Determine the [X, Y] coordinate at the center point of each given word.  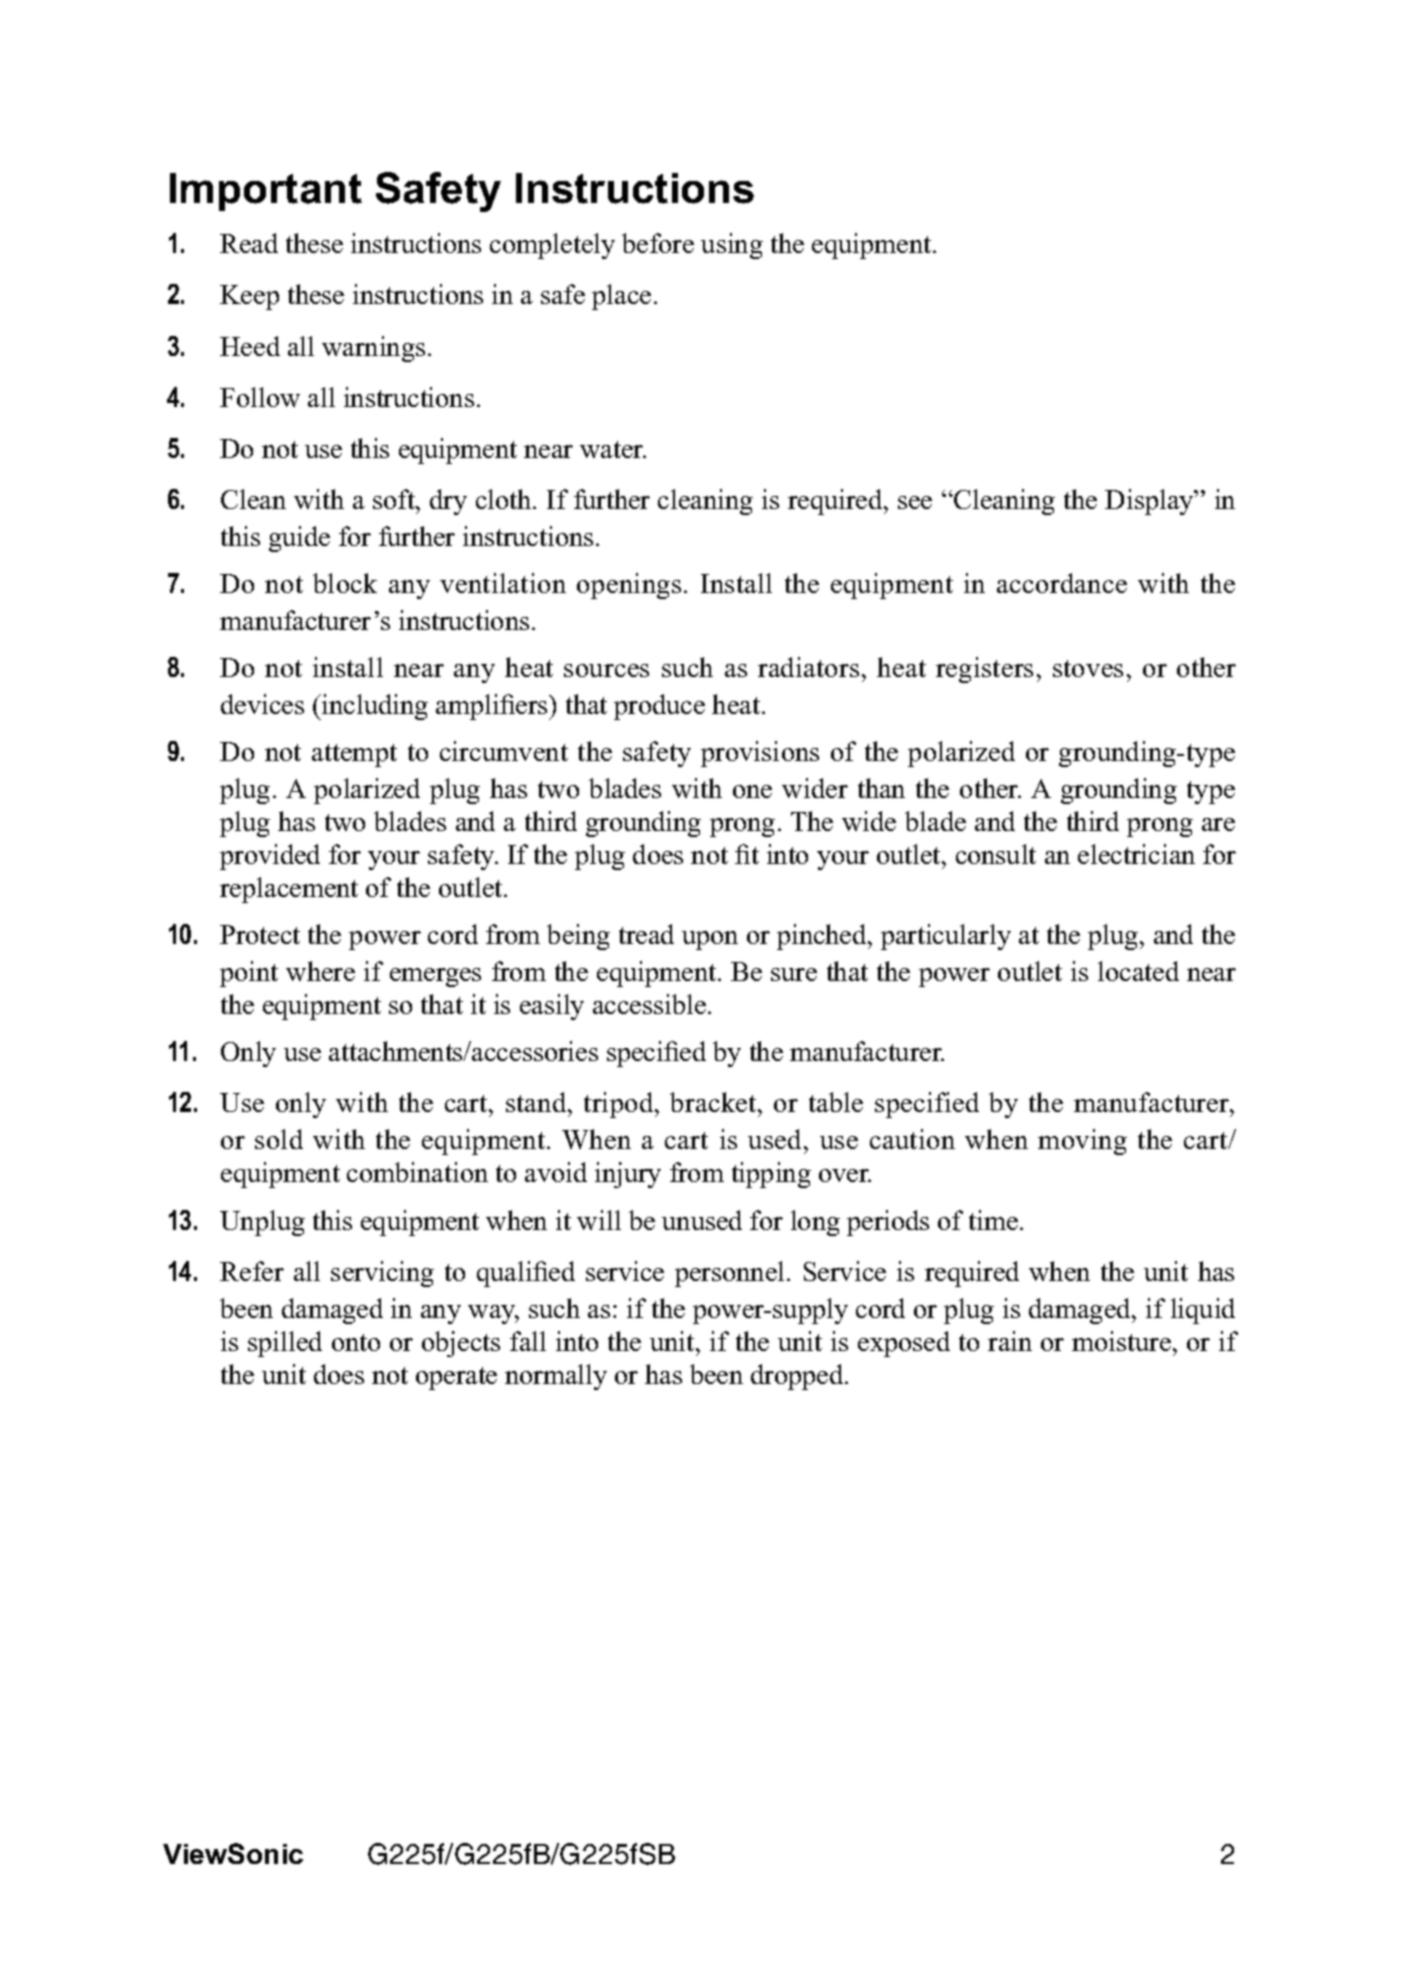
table [836, 1102]
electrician [1136, 854]
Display [1150, 502]
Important [266, 192]
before [658, 243]
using [732, 246]
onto [356, 1342]
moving [1082, 1142]
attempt [354, 755]
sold [279, 1139]
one [752, 791]
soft [395, 499]
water [613, 449]
